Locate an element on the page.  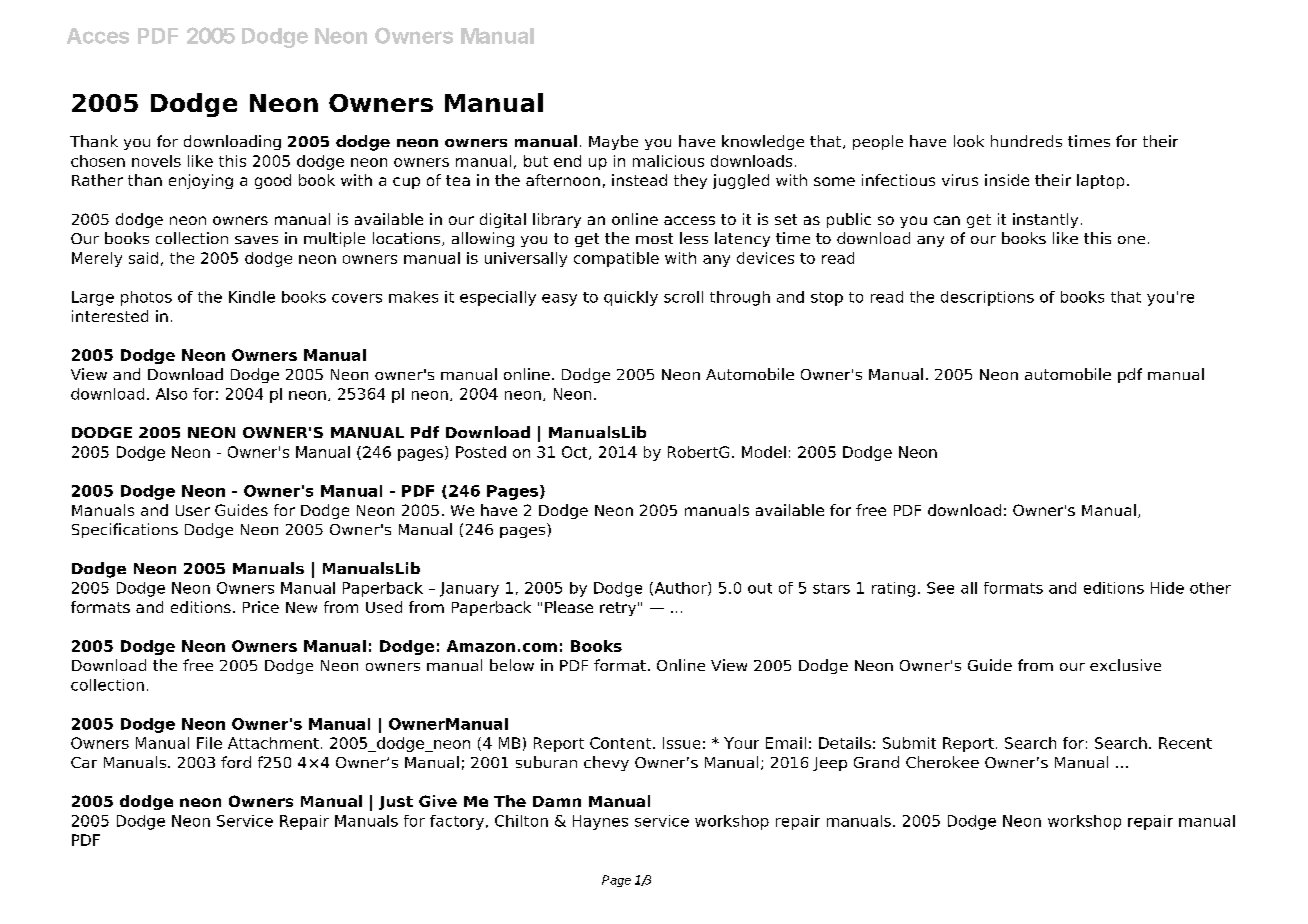
Please is located at coordinates (569, 607).
